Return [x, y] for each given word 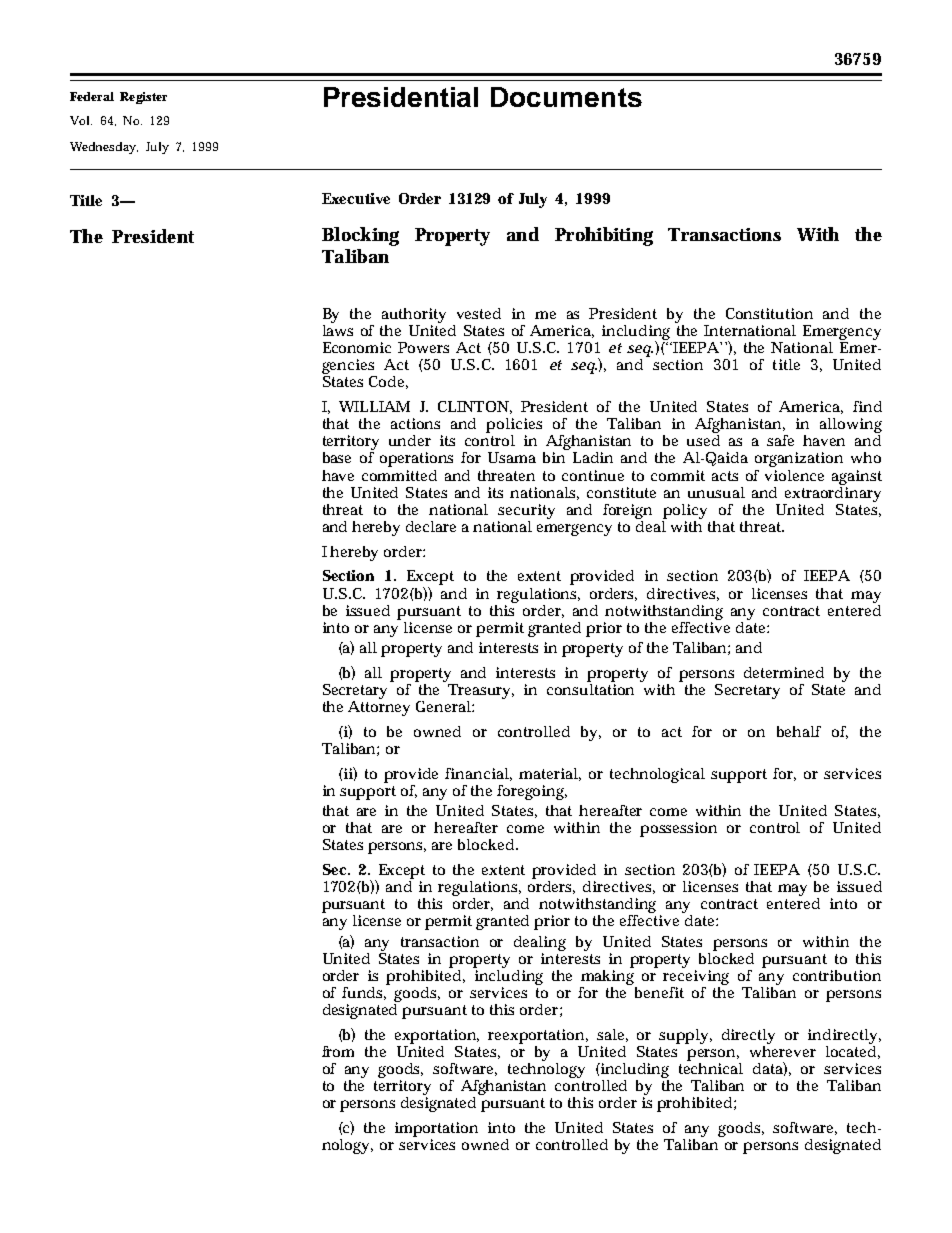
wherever [783, 1050]
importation [436, 1131]
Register [143, 98]
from [338, 1051]
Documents [566, 97]
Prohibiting [604, 236]
